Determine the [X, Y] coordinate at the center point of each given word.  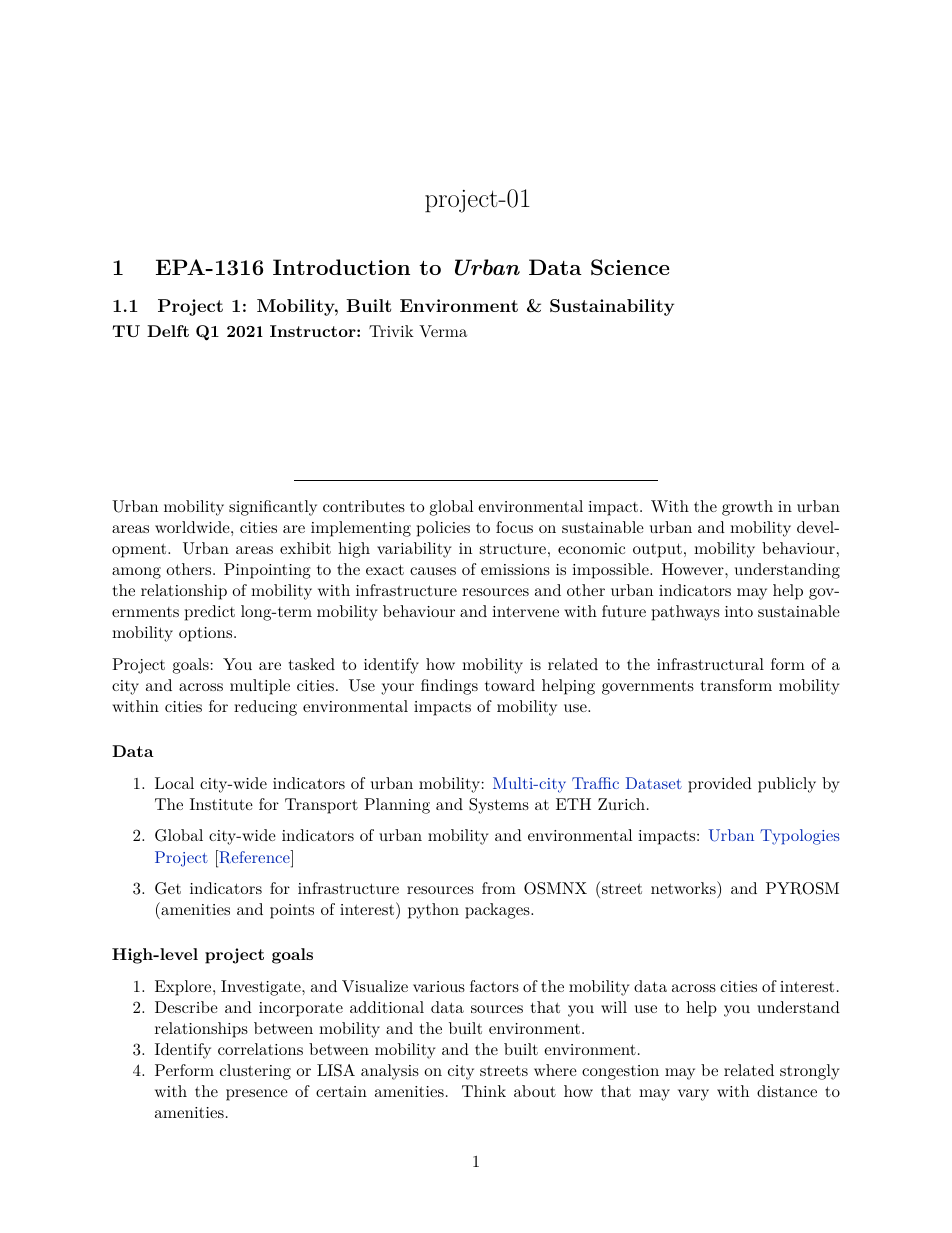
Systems [499, 806]
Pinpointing [267, 571]
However [694, 569]
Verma [443, 331]
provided [720, 785]
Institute [221, 804]
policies [443, 529]
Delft [168, 331]
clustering [255, 1072]
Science [630, 267]
